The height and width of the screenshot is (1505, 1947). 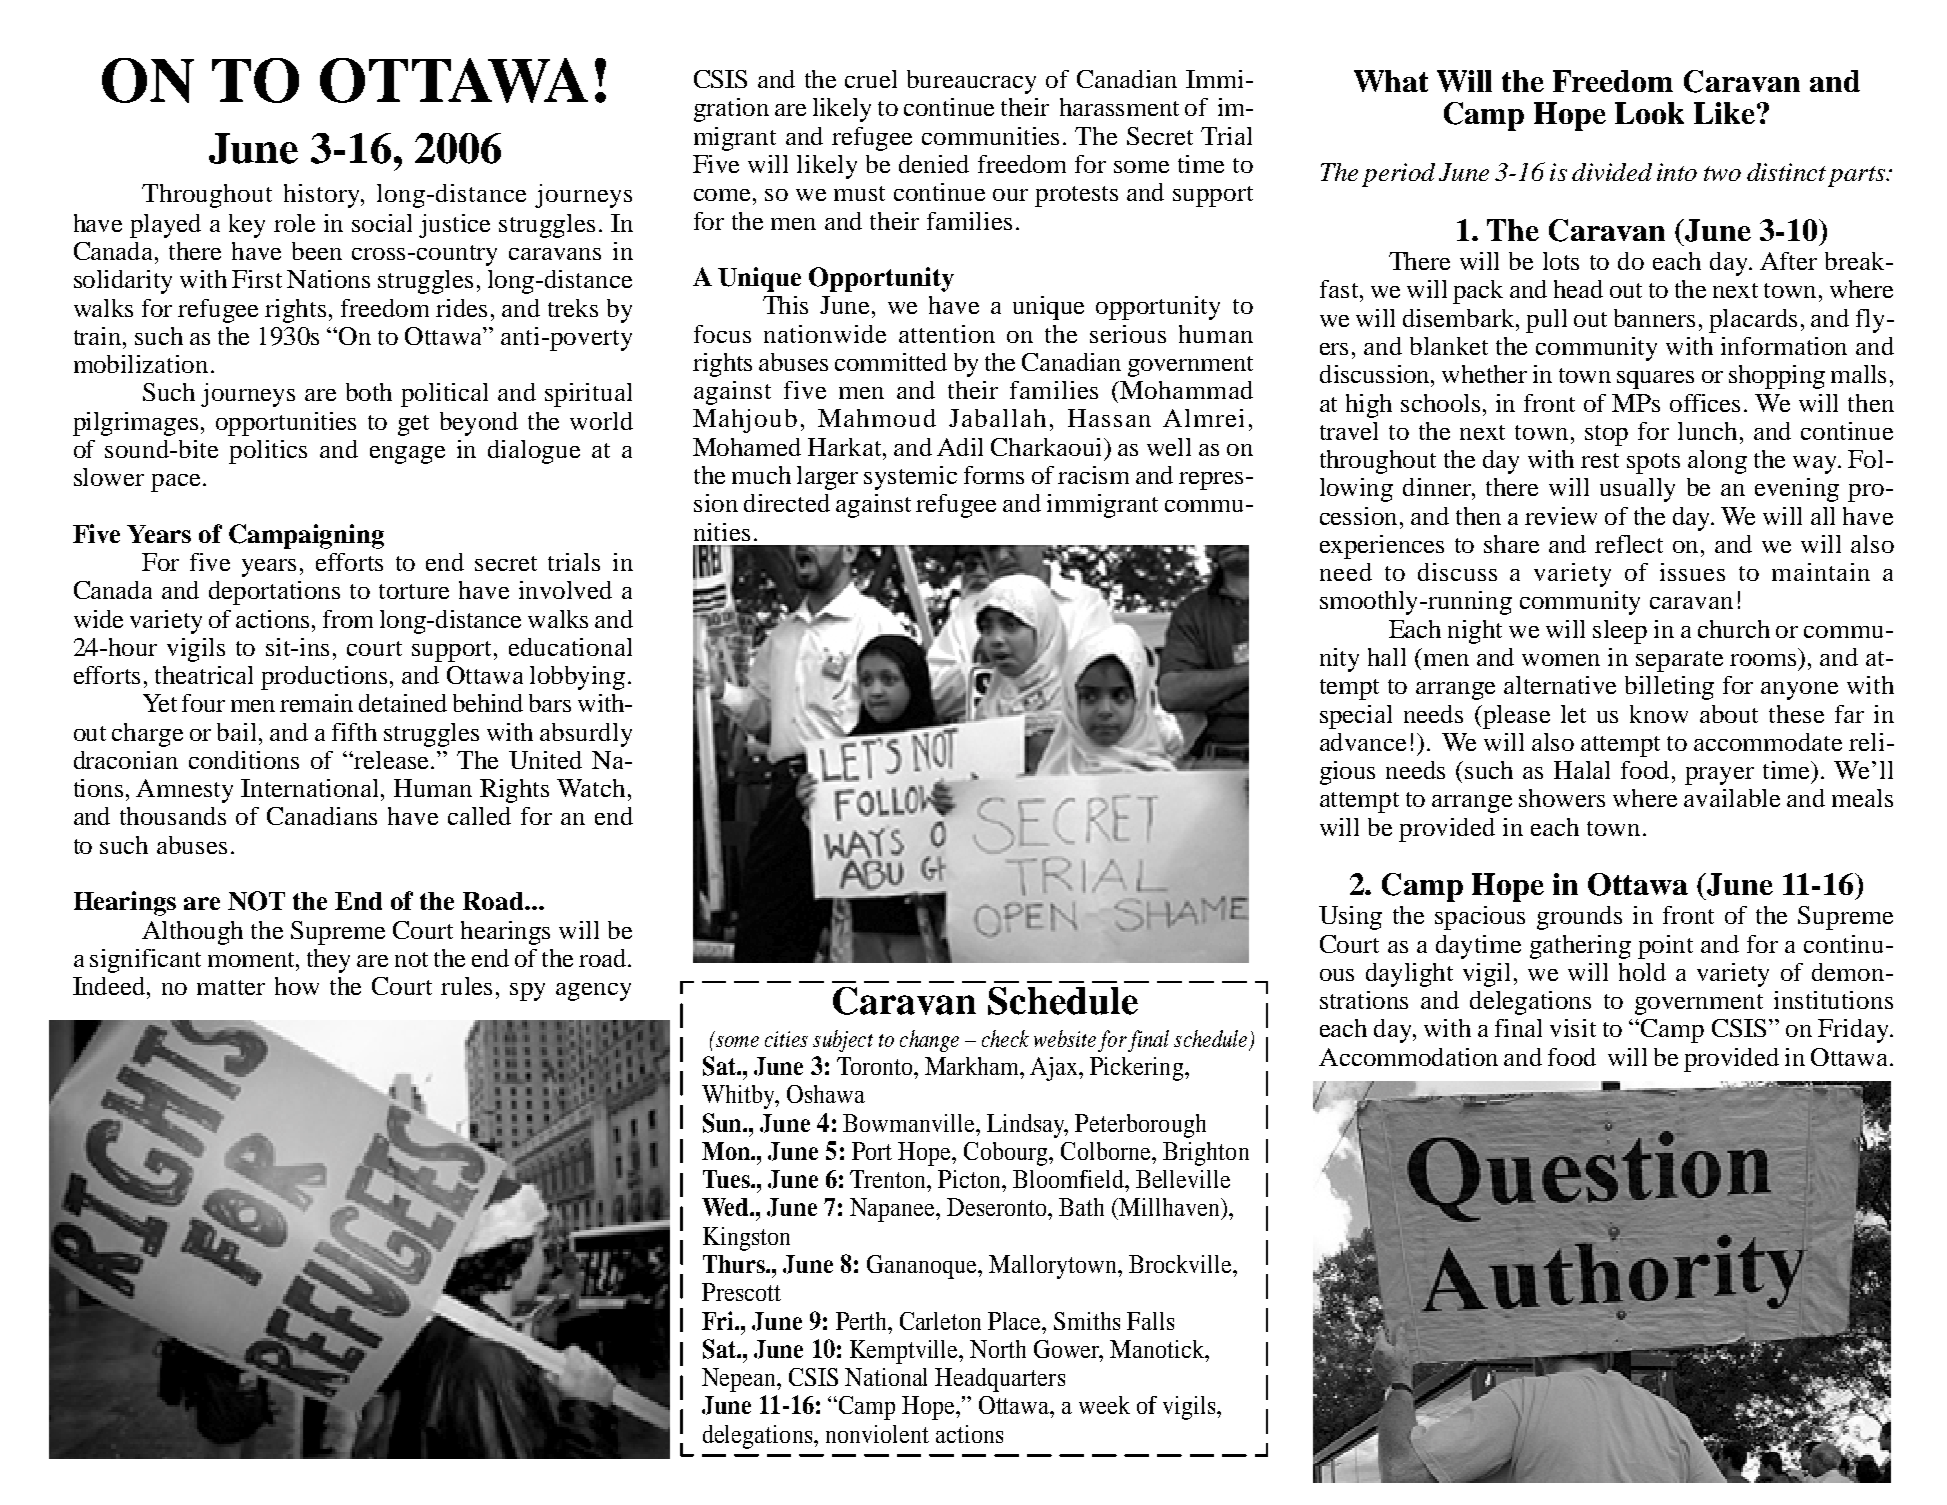 What do you see at coordinates (231, 987) in the screenshot?
I see `matter` at bounding box center [231, 987].
